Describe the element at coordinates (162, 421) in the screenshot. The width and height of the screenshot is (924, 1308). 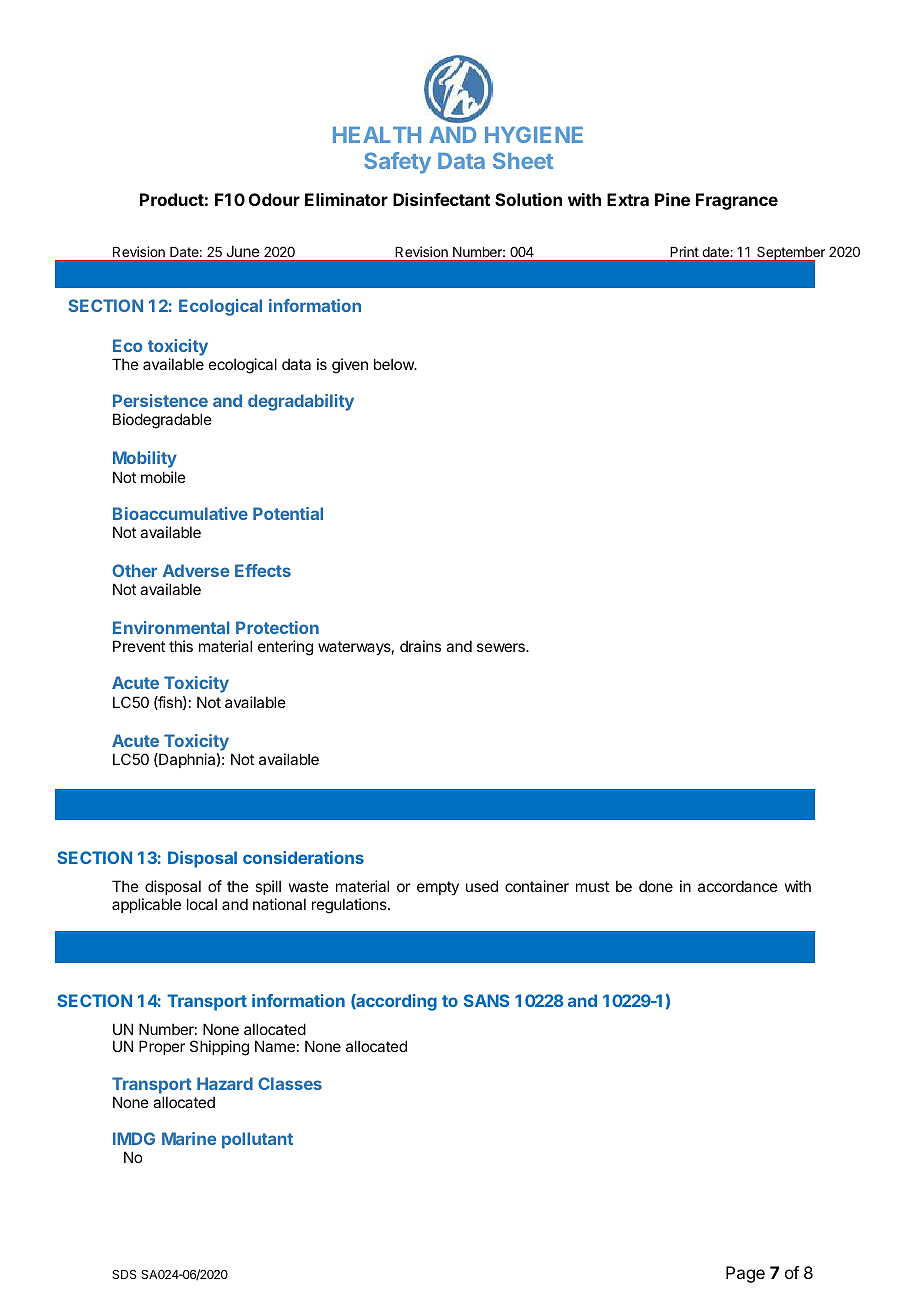
I see `Biodegradable` at that location.
